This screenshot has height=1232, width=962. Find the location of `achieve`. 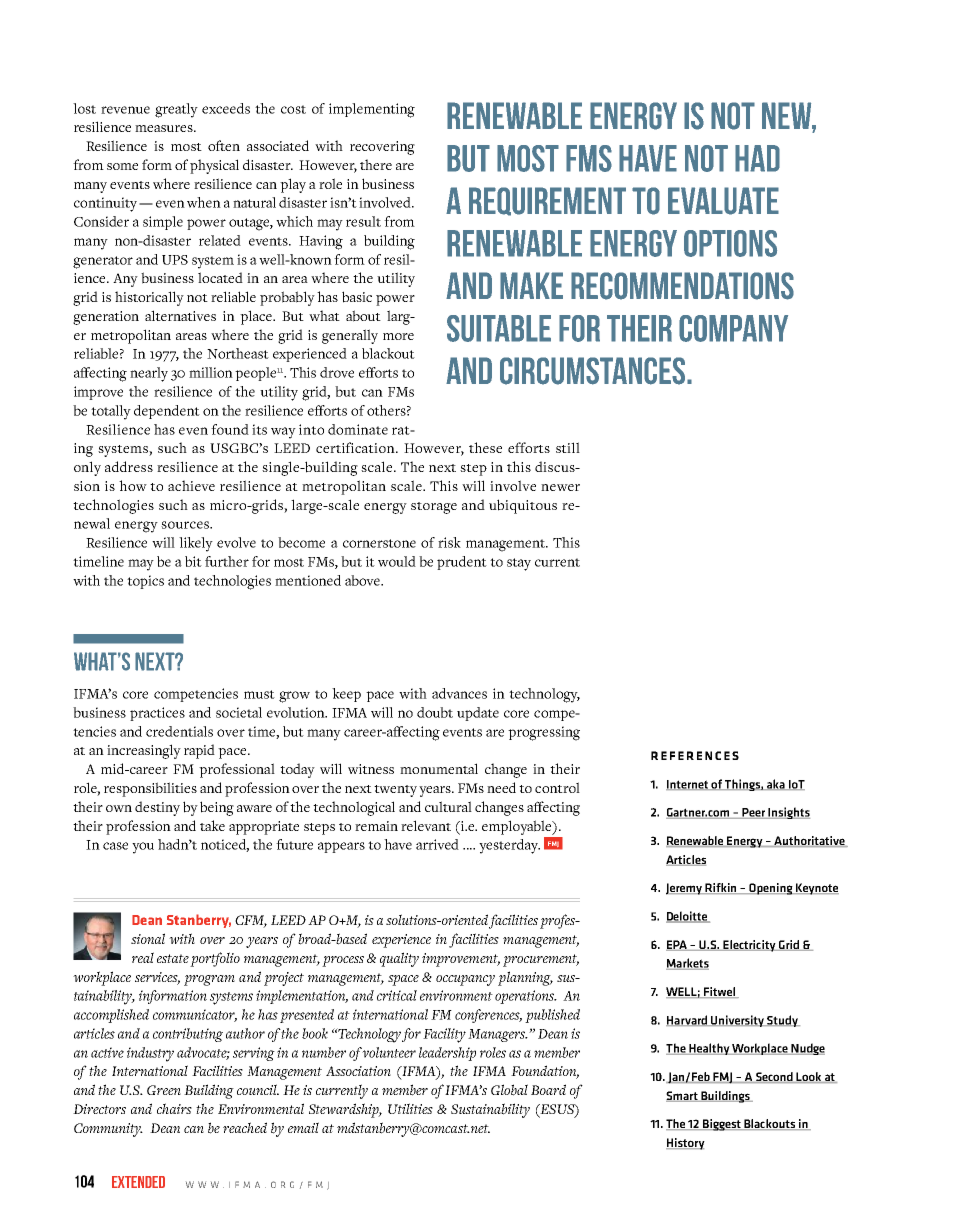

achieve is located at coordinates (191, 485).
